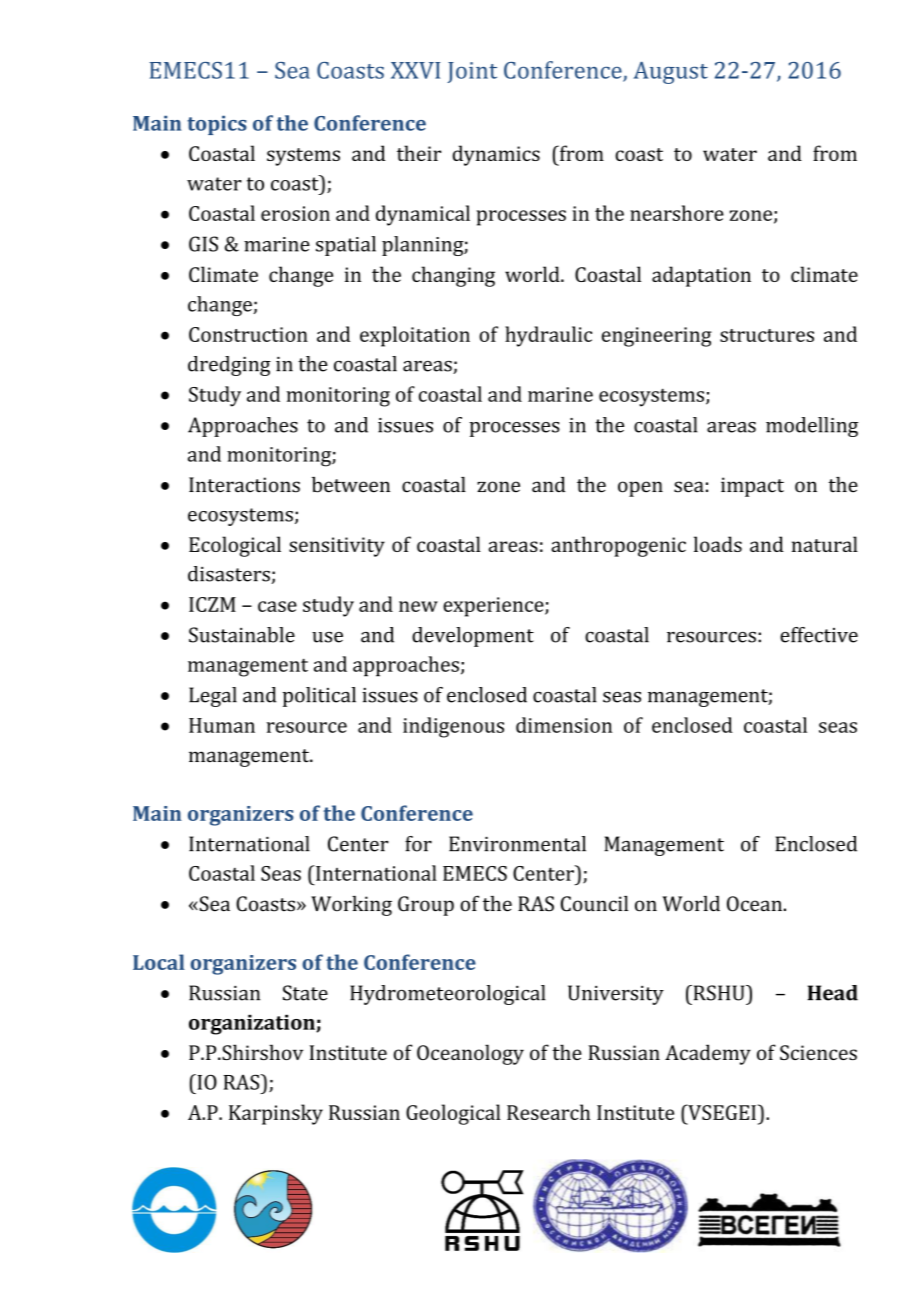 The image size is (924, 1308). What do you see at coordinates (253, 1024) in the page?
I see `organization` at bounding box center [253, 1024].
